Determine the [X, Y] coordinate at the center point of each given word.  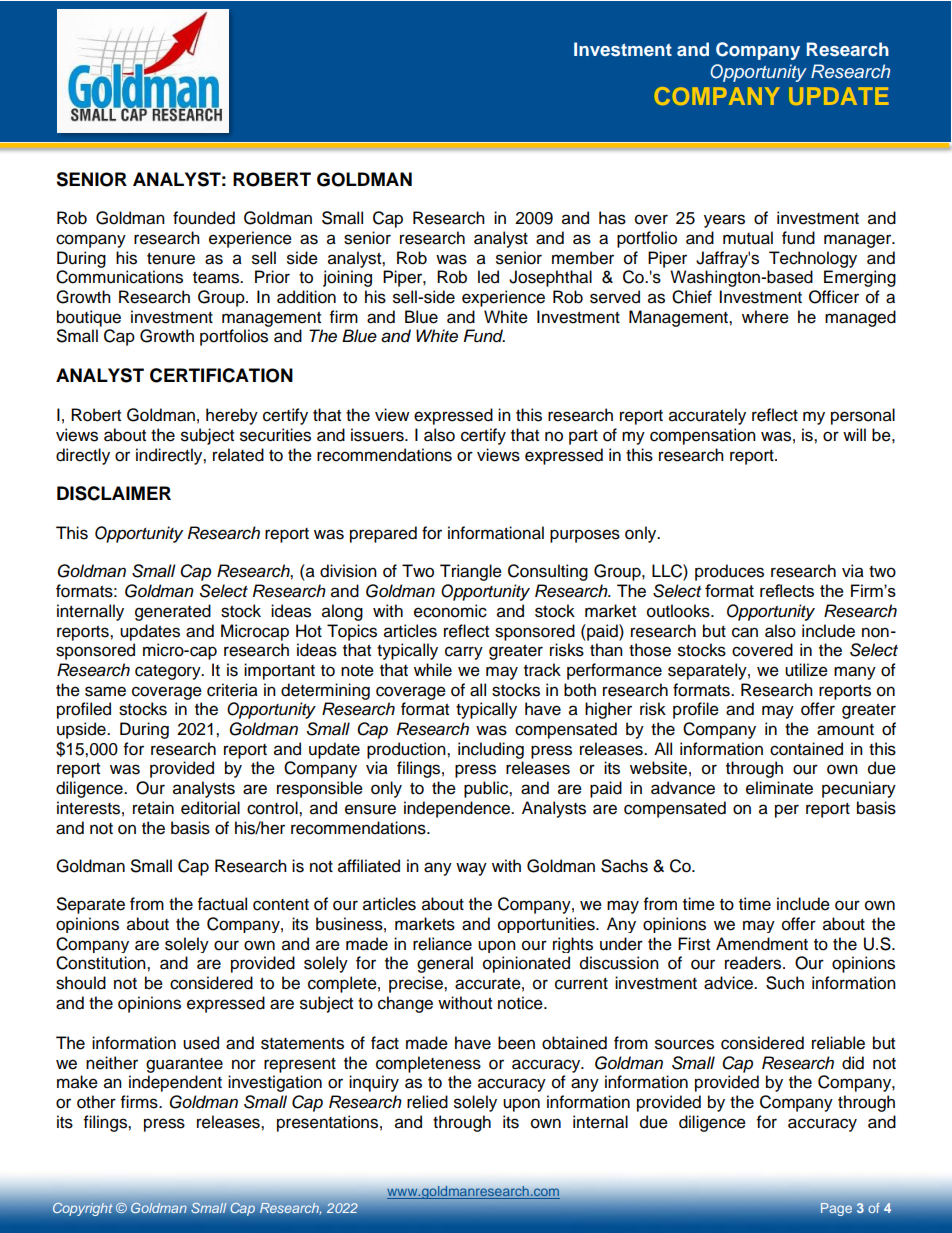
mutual [748, 238]
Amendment [762, 944]
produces [729, 572]
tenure [171, 259]
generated [173, 612]
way [471, 869]
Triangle [471, 572]
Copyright [83, 1209]
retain [153, 808]
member [583, 258]
